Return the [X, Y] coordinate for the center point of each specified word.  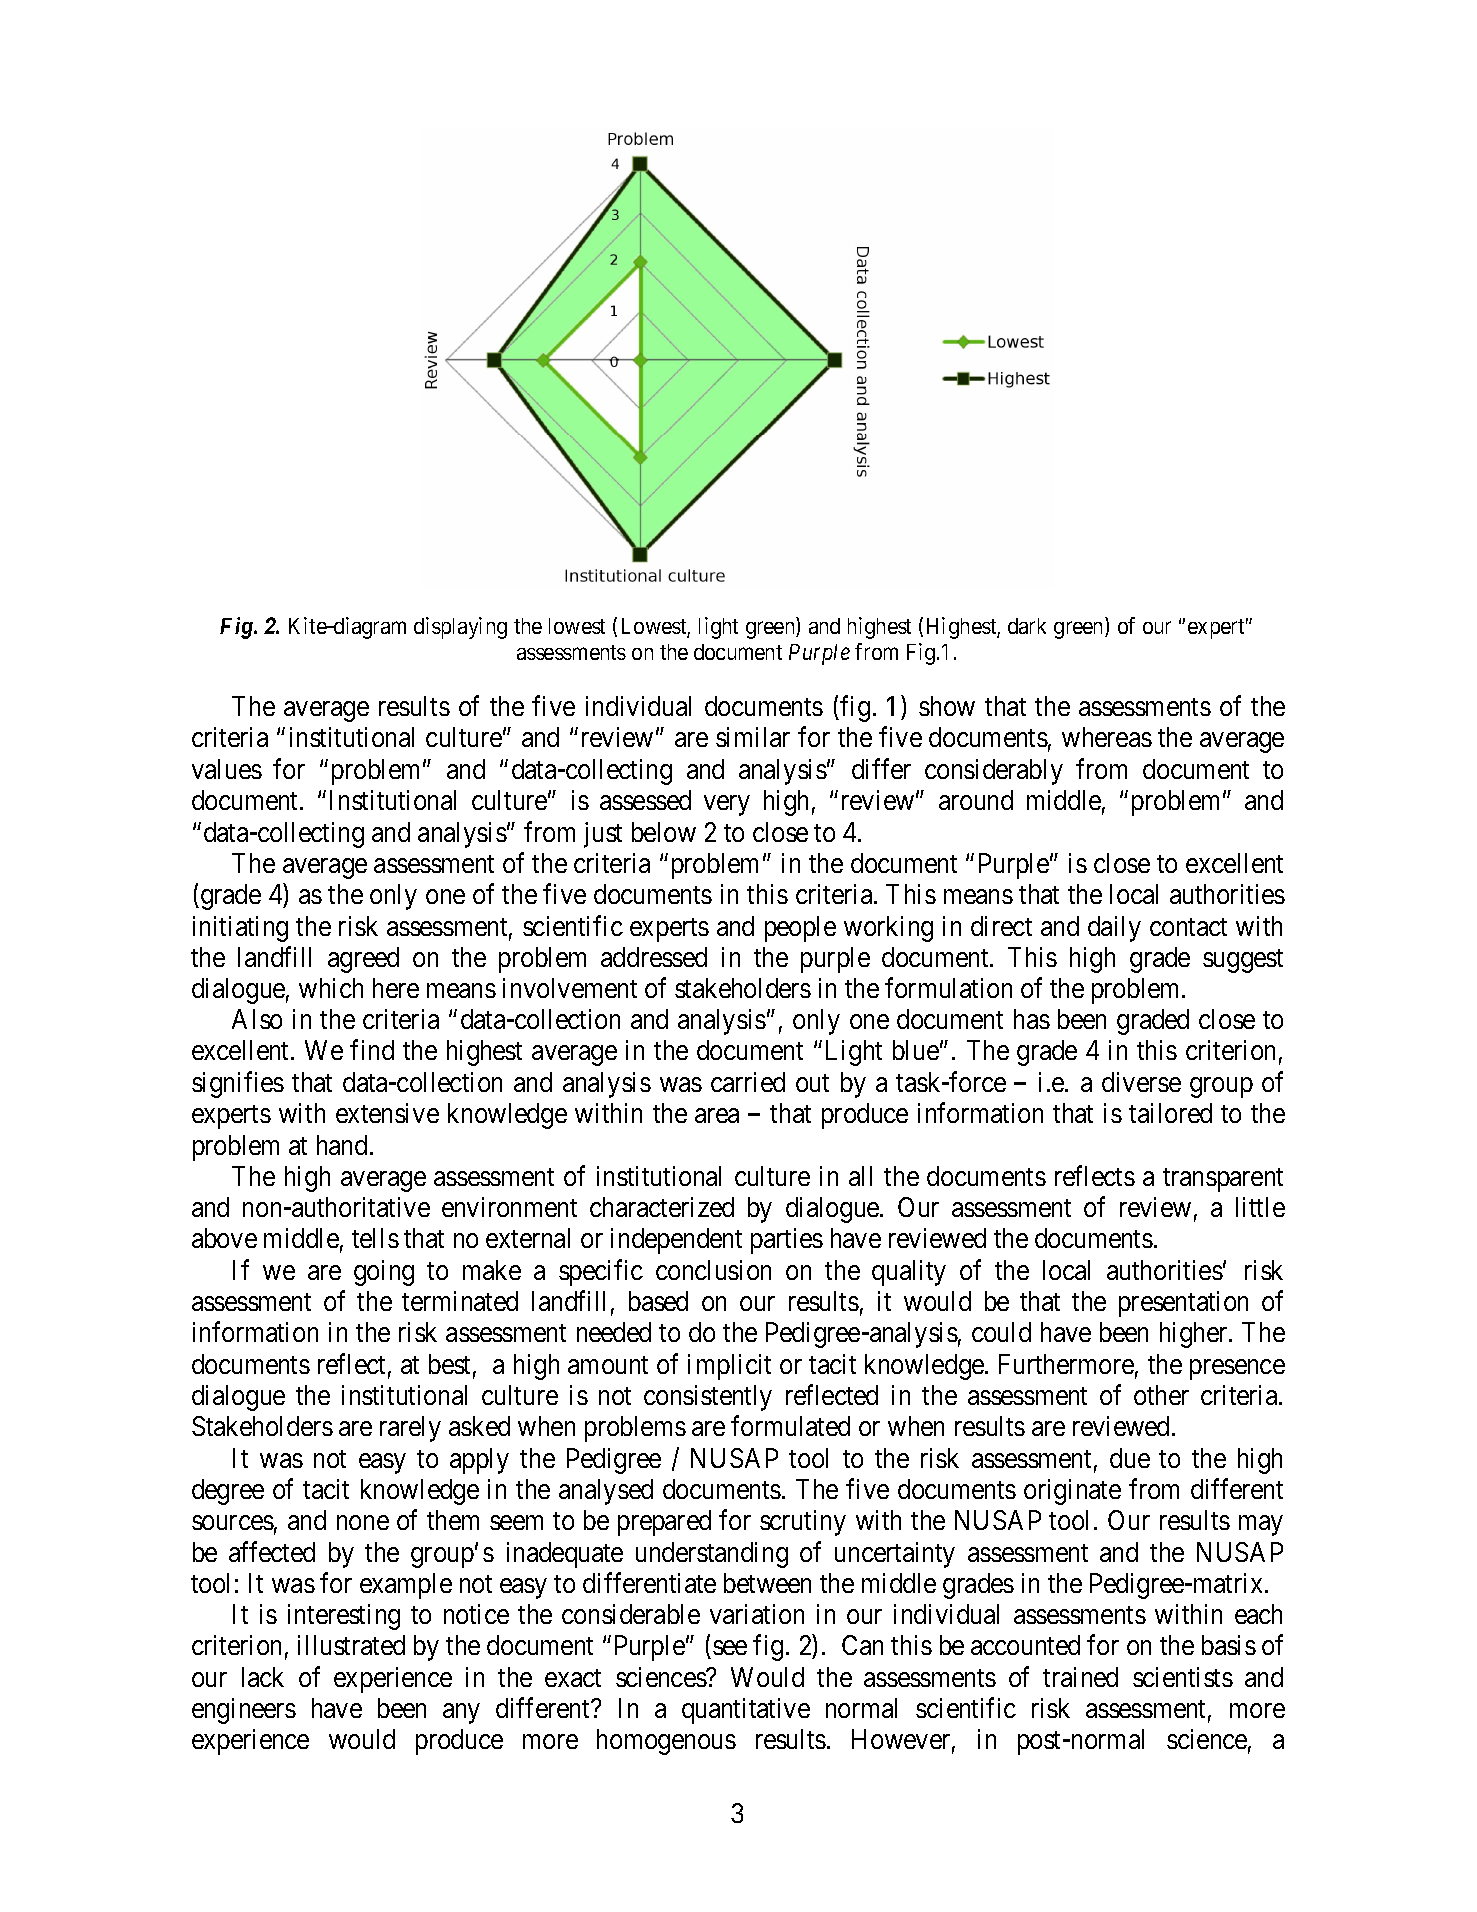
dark [1027, 626]
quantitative [746, 1711]
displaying [460, 628]
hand [342, 1145]
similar [753, 737]
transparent [1223, 1180]
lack [263, 1677]
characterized [662, 1207]
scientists [1183, 1677]
